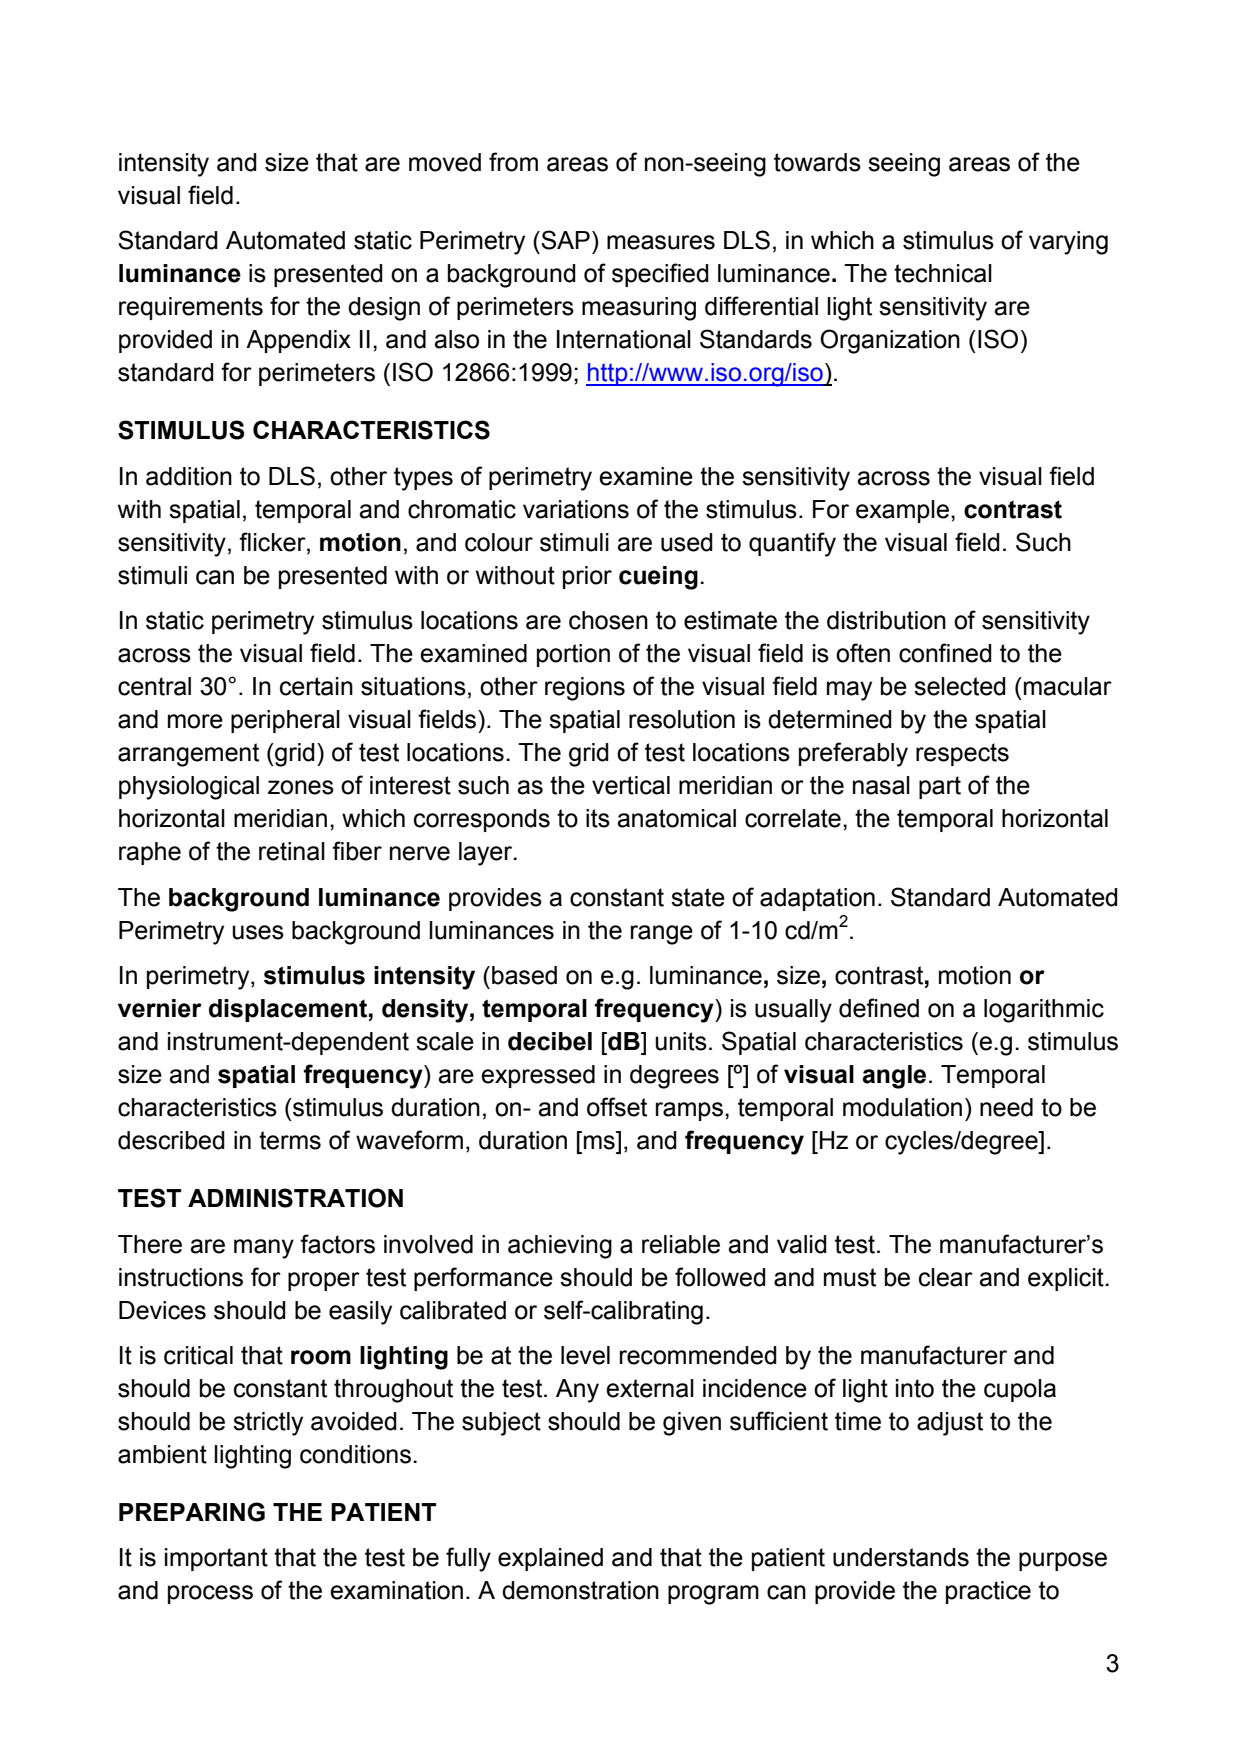 The height and width of the screenshot is (1751, 1237). I want to click on important, so click(216, 1559).
